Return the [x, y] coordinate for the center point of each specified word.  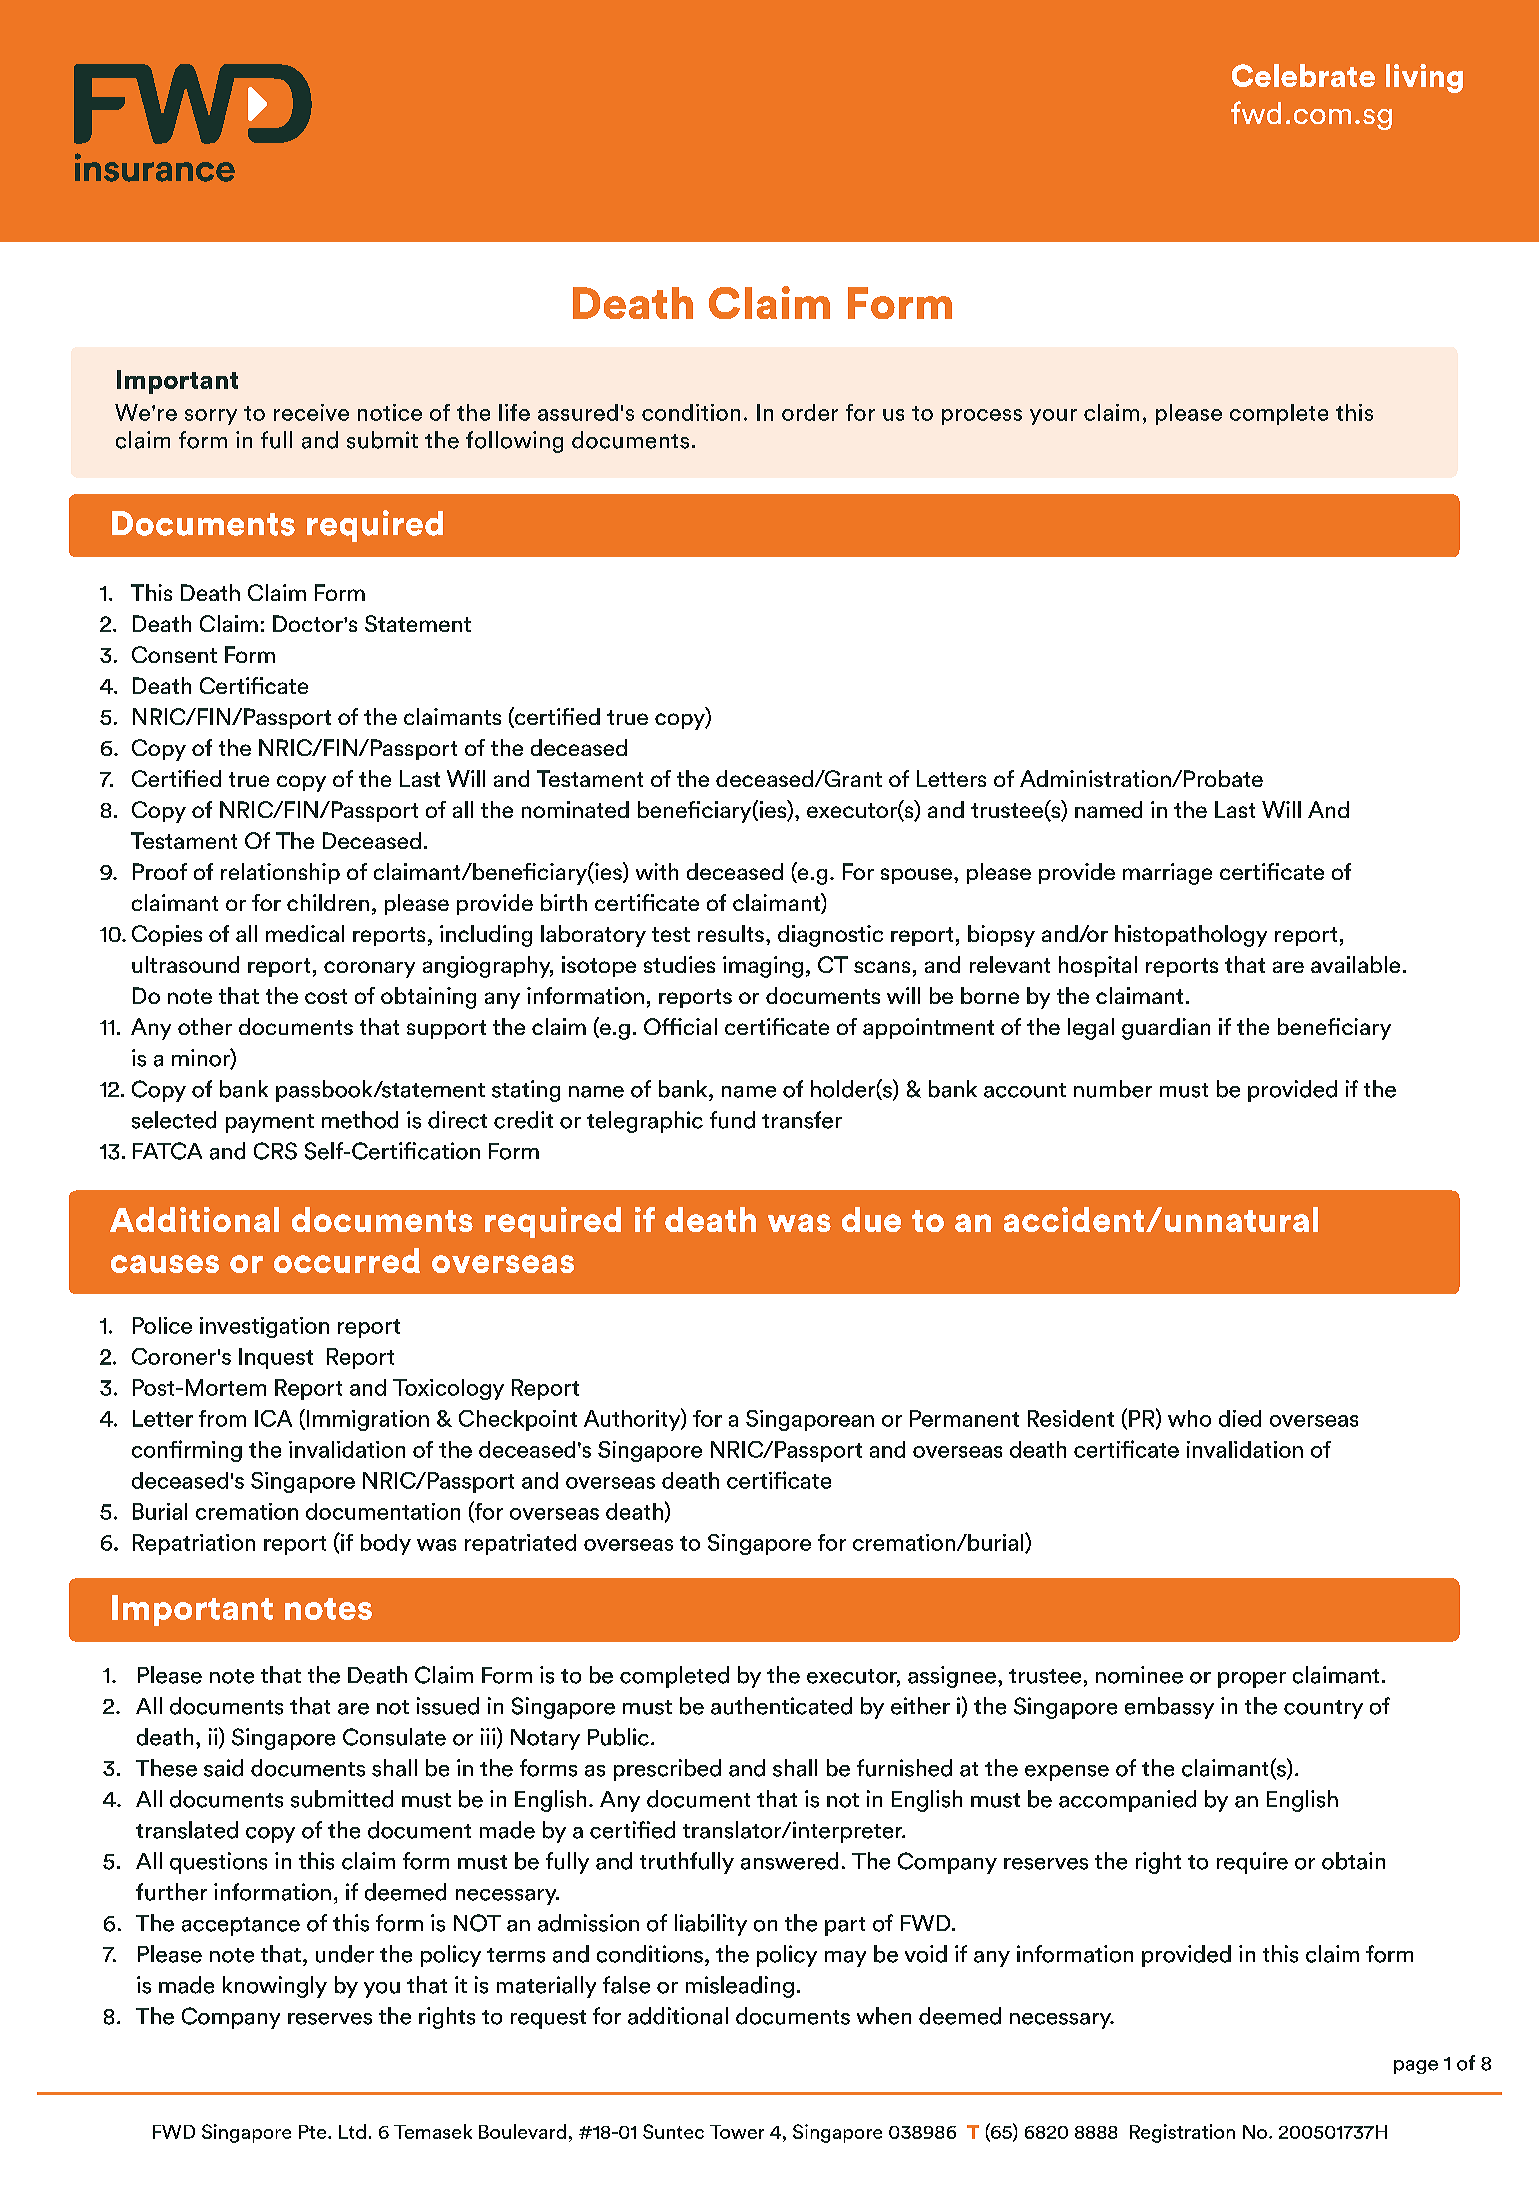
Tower [737, 2132]
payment [270, 1123]
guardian [1166, 1029]
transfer [802, 1120]
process [982, 417]
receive [311, 412]
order [810, 412]
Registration [1182, 2133]
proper [1252, 1680]
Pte [314, 2132]
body [386, 1544]
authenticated [781, 1706]
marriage [1167, 874]
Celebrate [1303, 75]
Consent [174, 654]
